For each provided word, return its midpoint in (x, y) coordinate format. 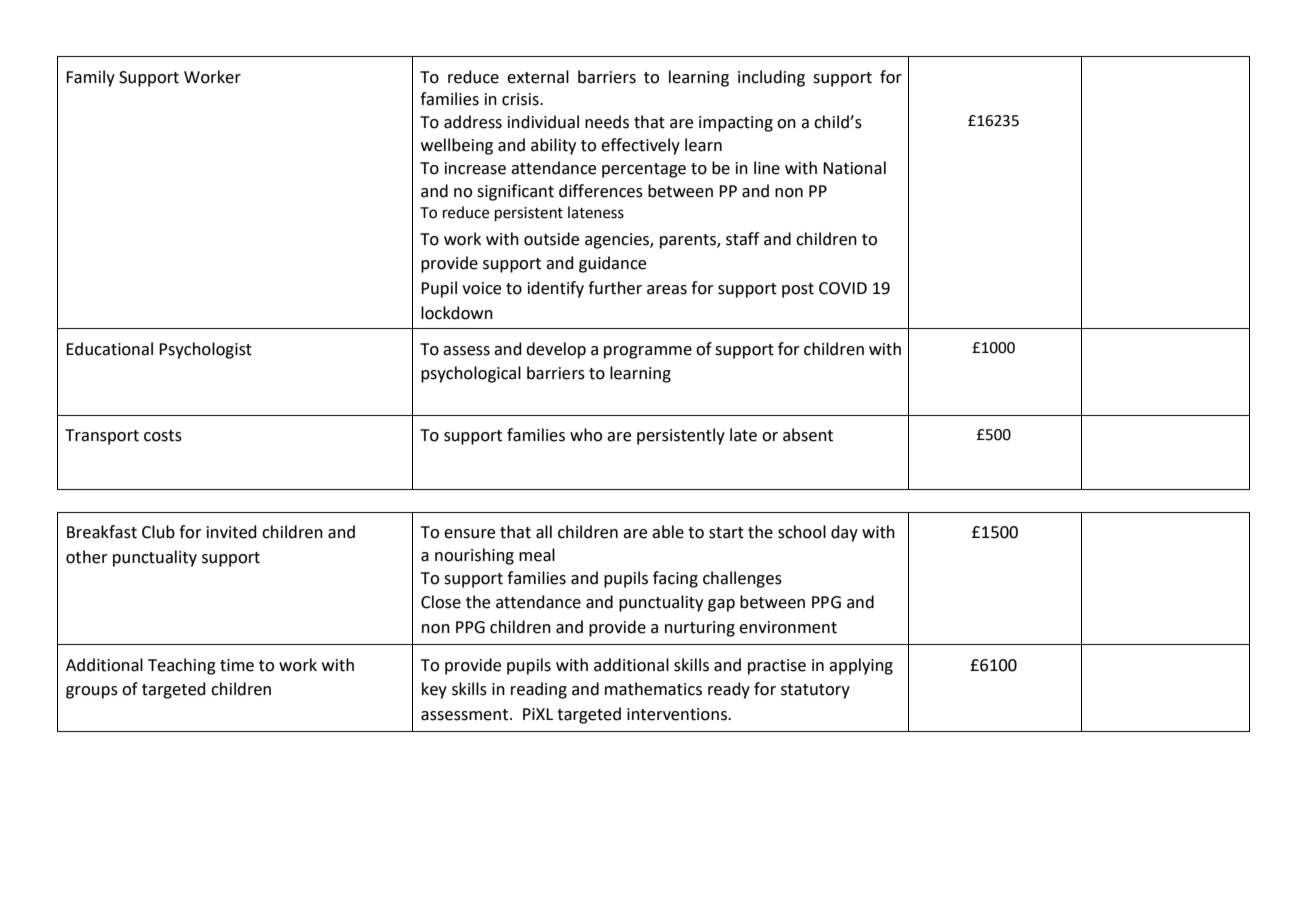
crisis (521, 99)
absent (808, 435)
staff (742, 239)
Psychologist (205, 350)
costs (163, 436)
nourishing (474, 556)
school (802, 532)
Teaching (182, 666)
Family (90, 78)
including (771, 78)
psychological (471, 374)
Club (158, 532)
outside (551, 239)
